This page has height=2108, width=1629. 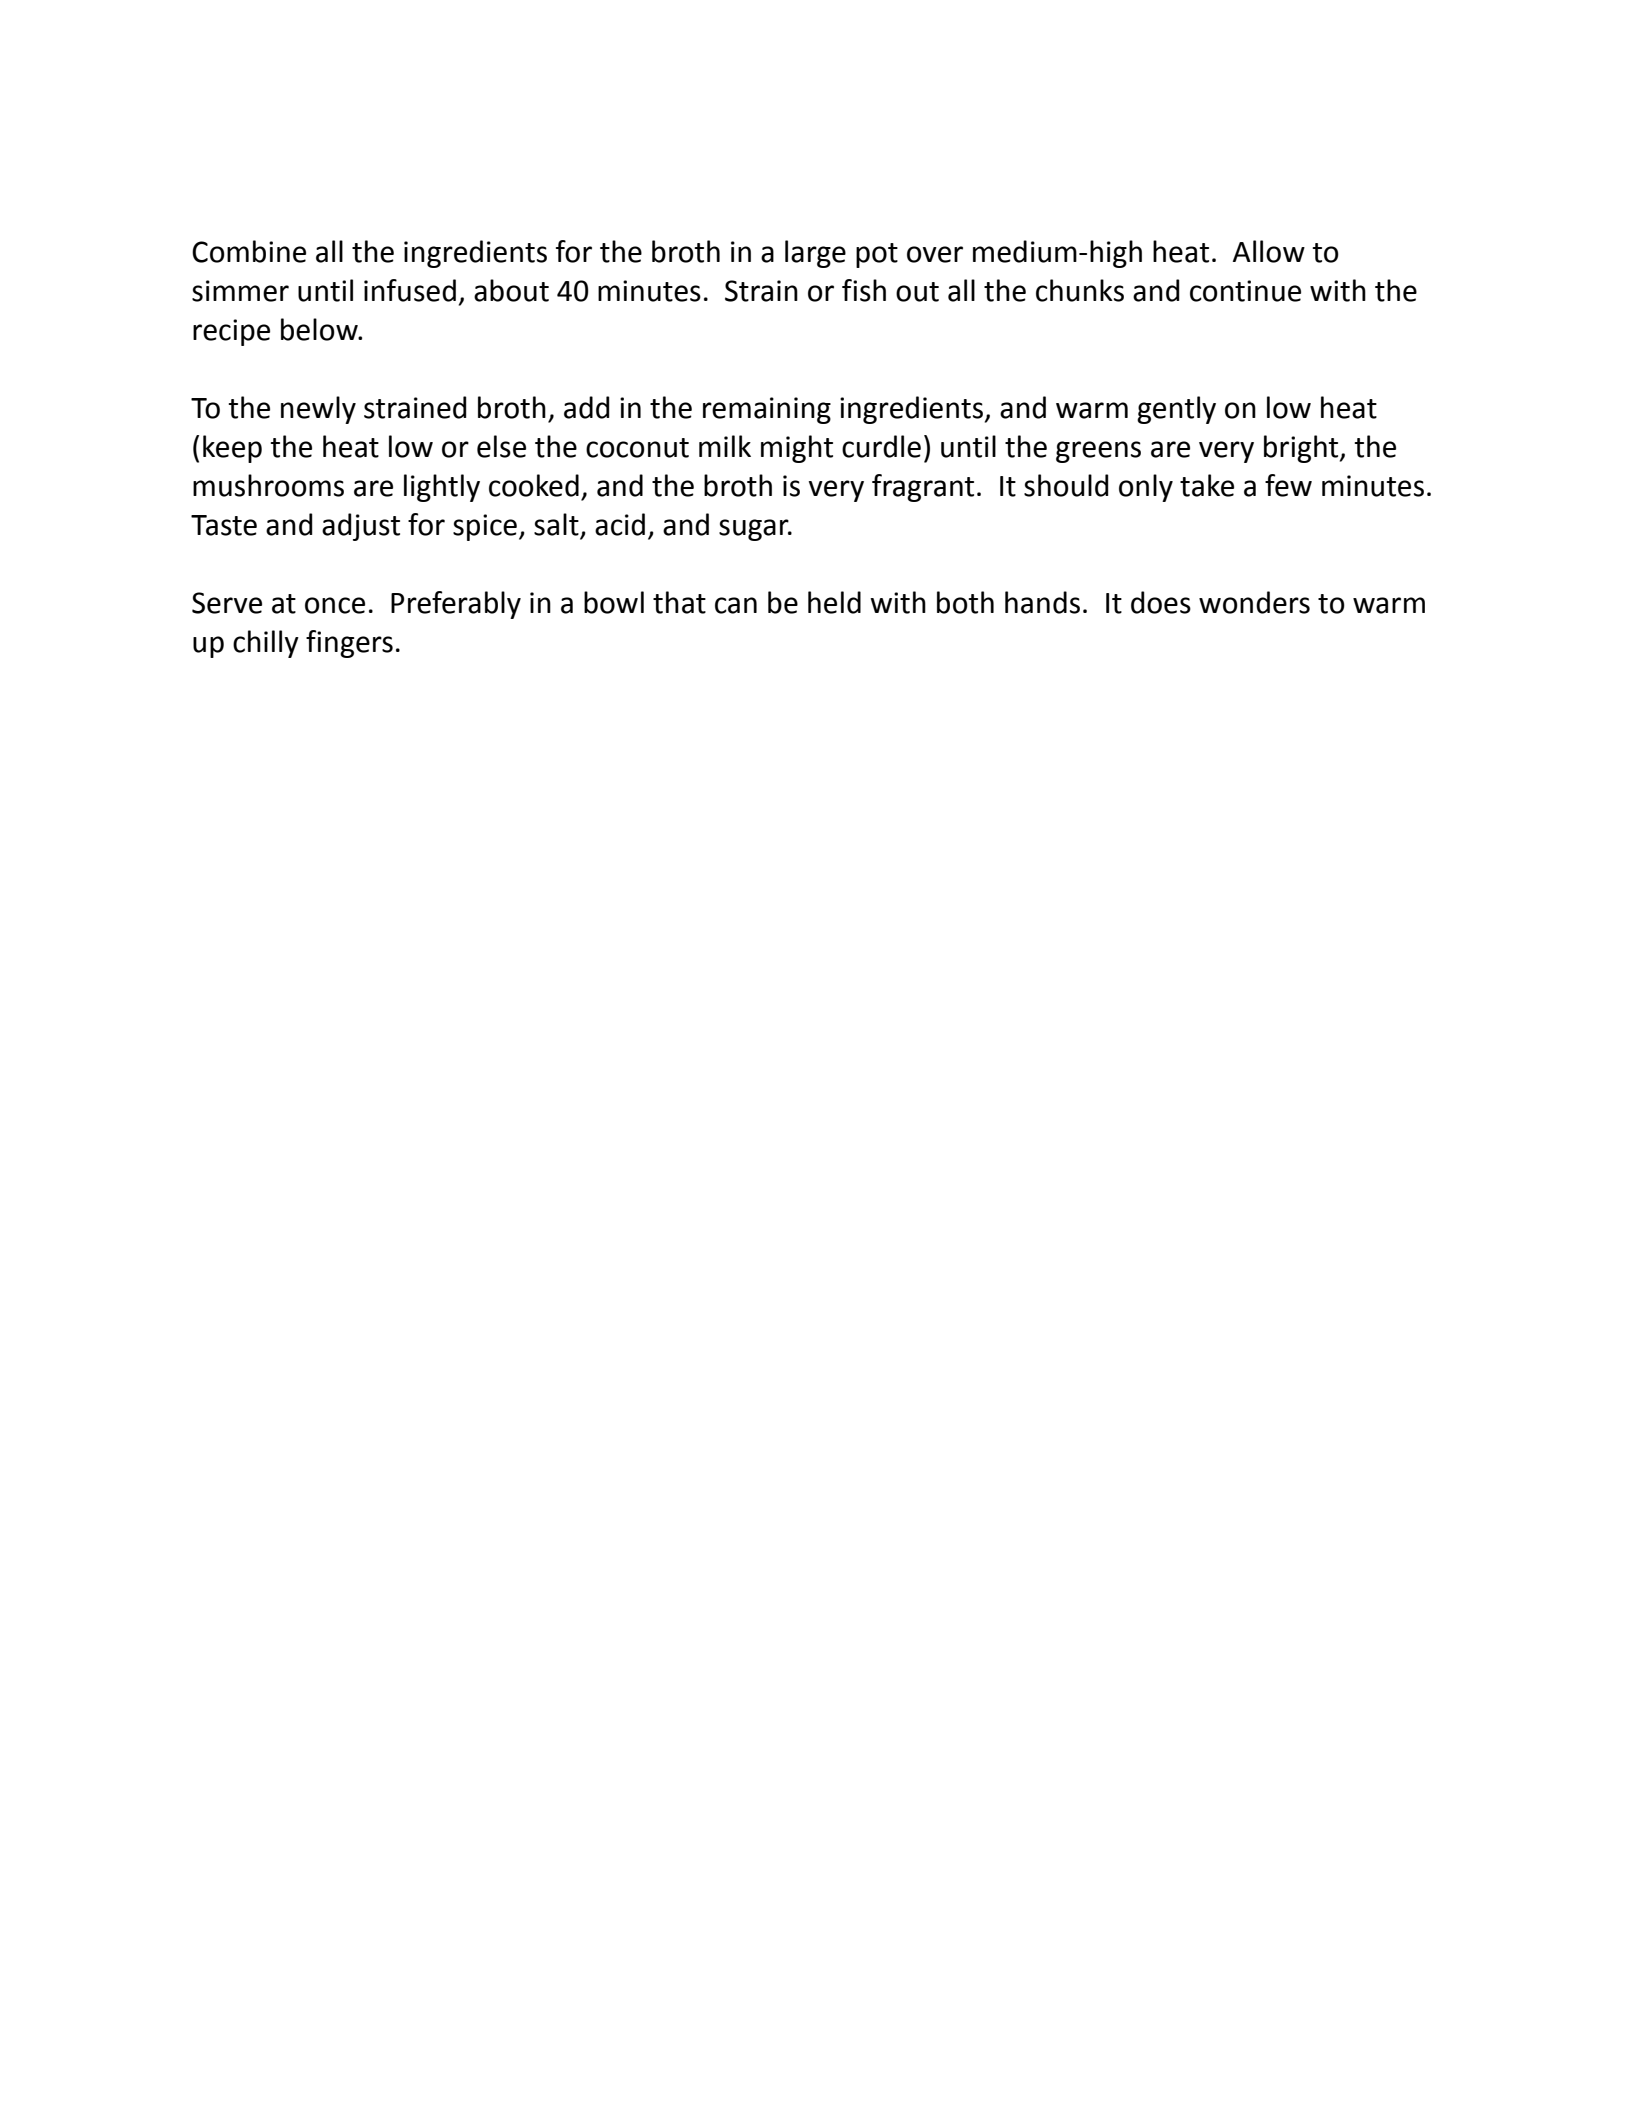 What do you see at coordinates (349, 644) in the page?
I see `fingers` at bounding box center [349, 644].
